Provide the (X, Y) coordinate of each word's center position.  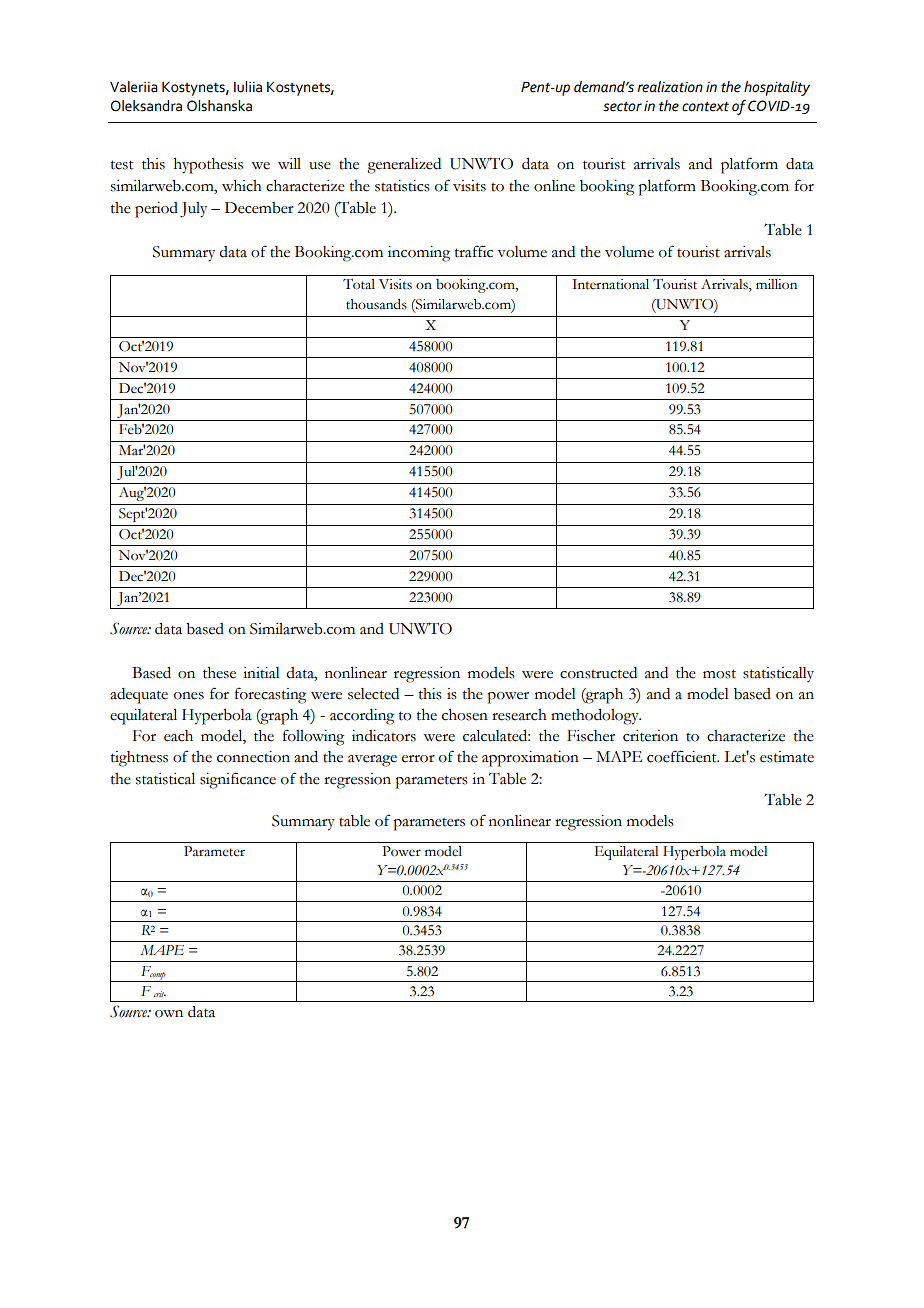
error (418, 759)
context (705, 107)
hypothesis (208, 166)
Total (359, 284)
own (169, 1014)
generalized (404, 166)
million (776, 284)
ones (189, 696)
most (719, 674)
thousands (376, 304)
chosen (465, 715)
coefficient (683, 756)
